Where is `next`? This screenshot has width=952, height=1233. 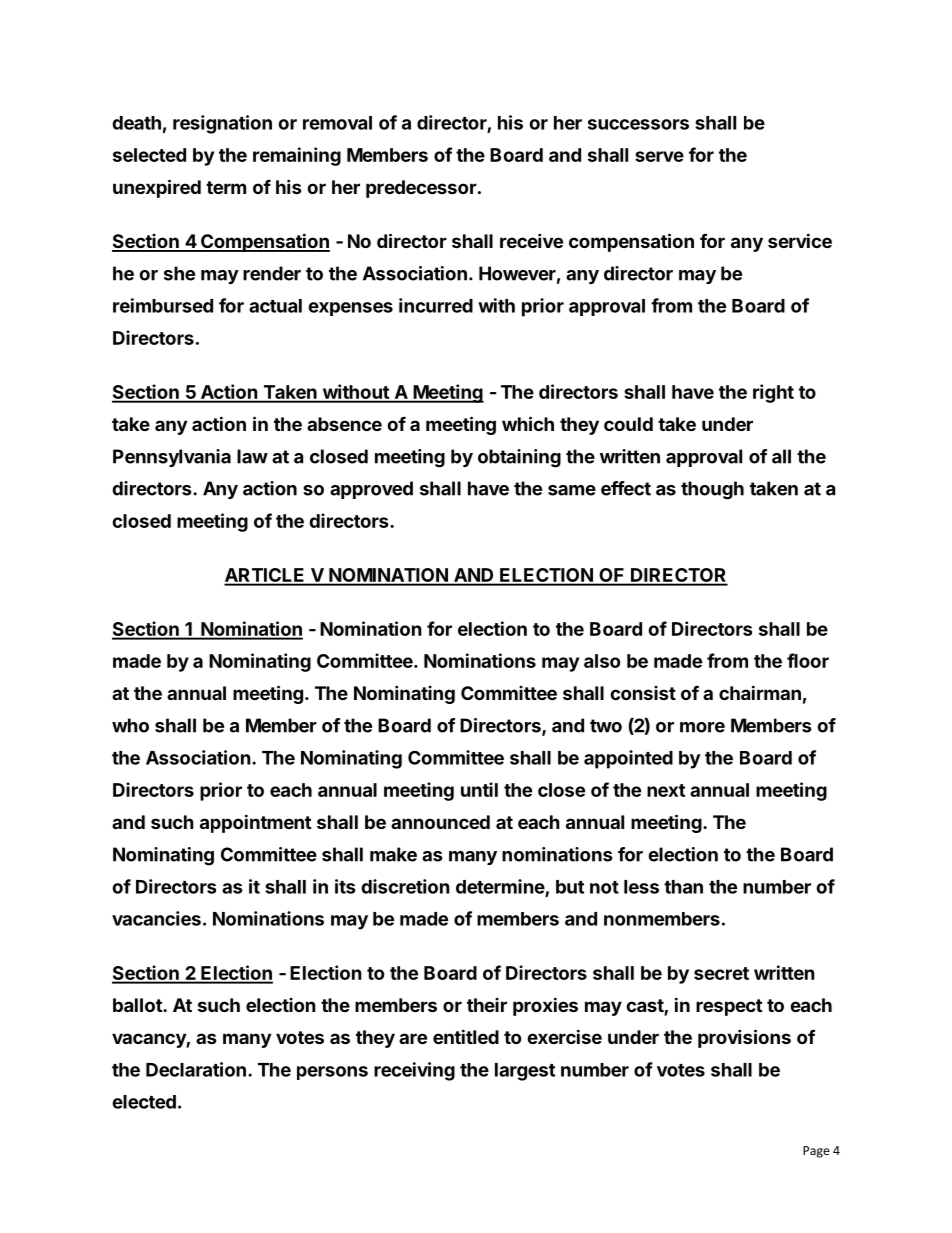 next is located at coordinates (666, 790).
